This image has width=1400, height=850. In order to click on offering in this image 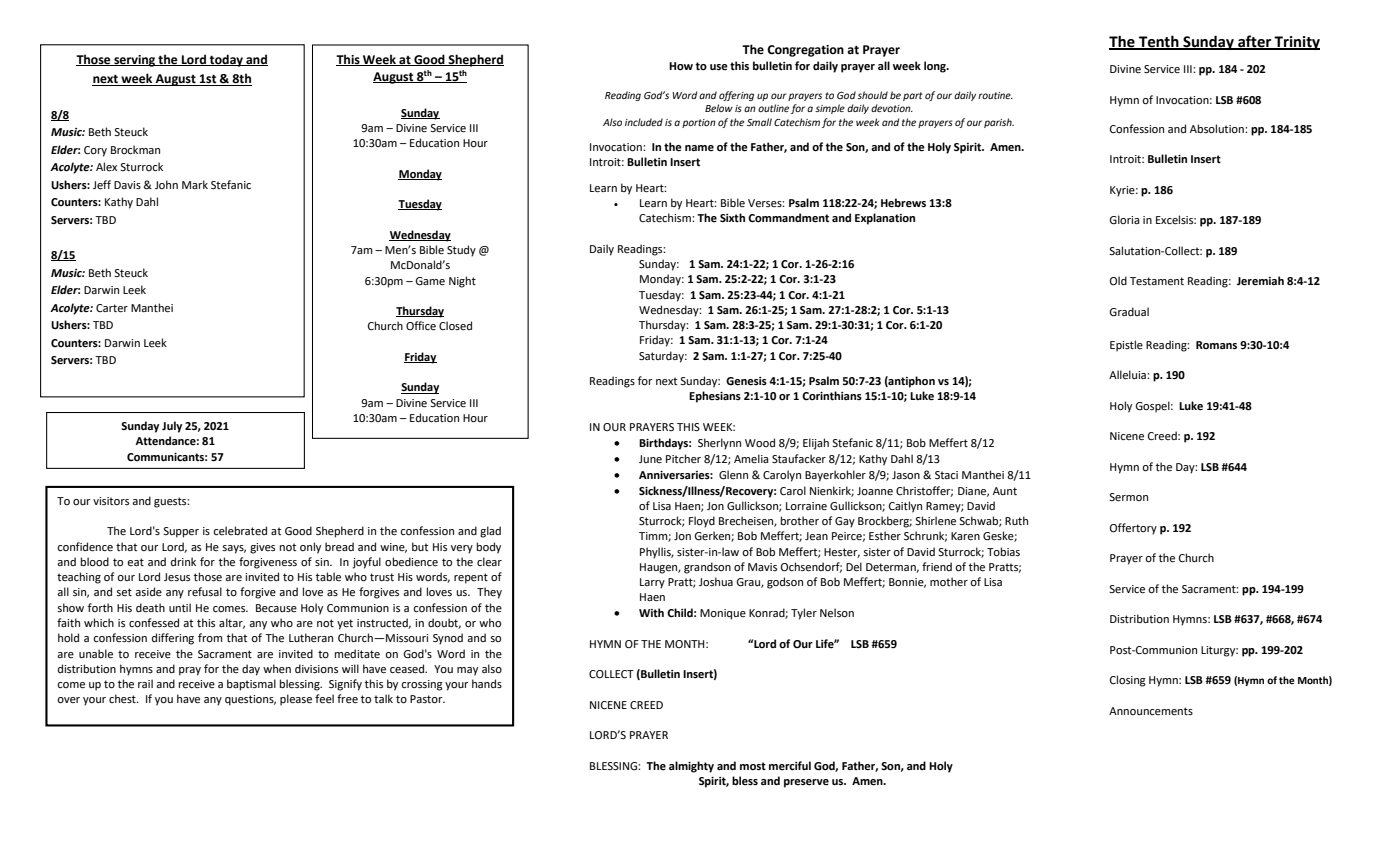, I will do `click(736, 96)`.
